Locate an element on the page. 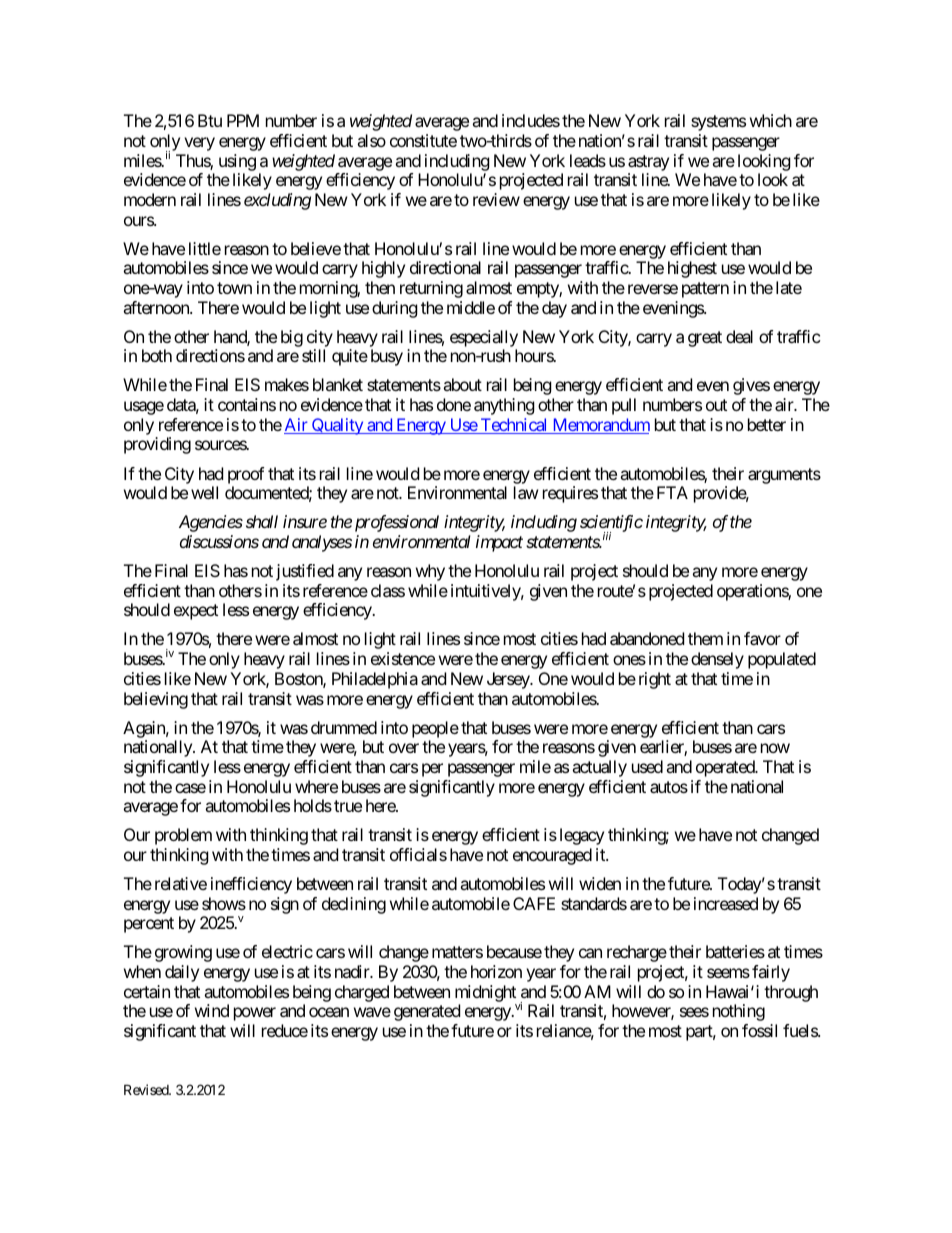 This page has height=1233, width=952. shows is located at coordinates (224, 903).
